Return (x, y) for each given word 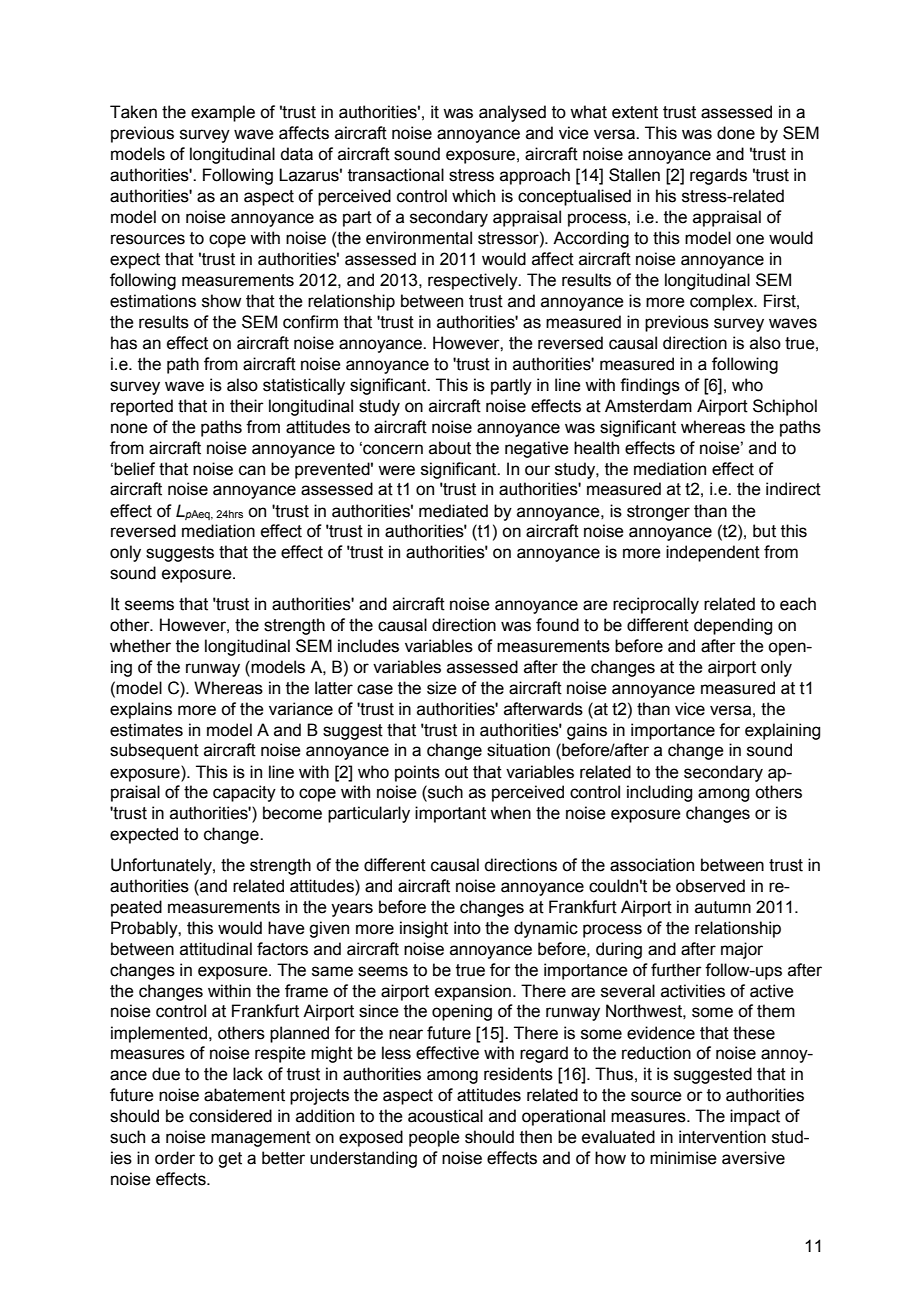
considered (230, 1116)
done (736, 133)
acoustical (445, 1116)
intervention (722, 1137)
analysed (512, 113)
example (223, 113)
